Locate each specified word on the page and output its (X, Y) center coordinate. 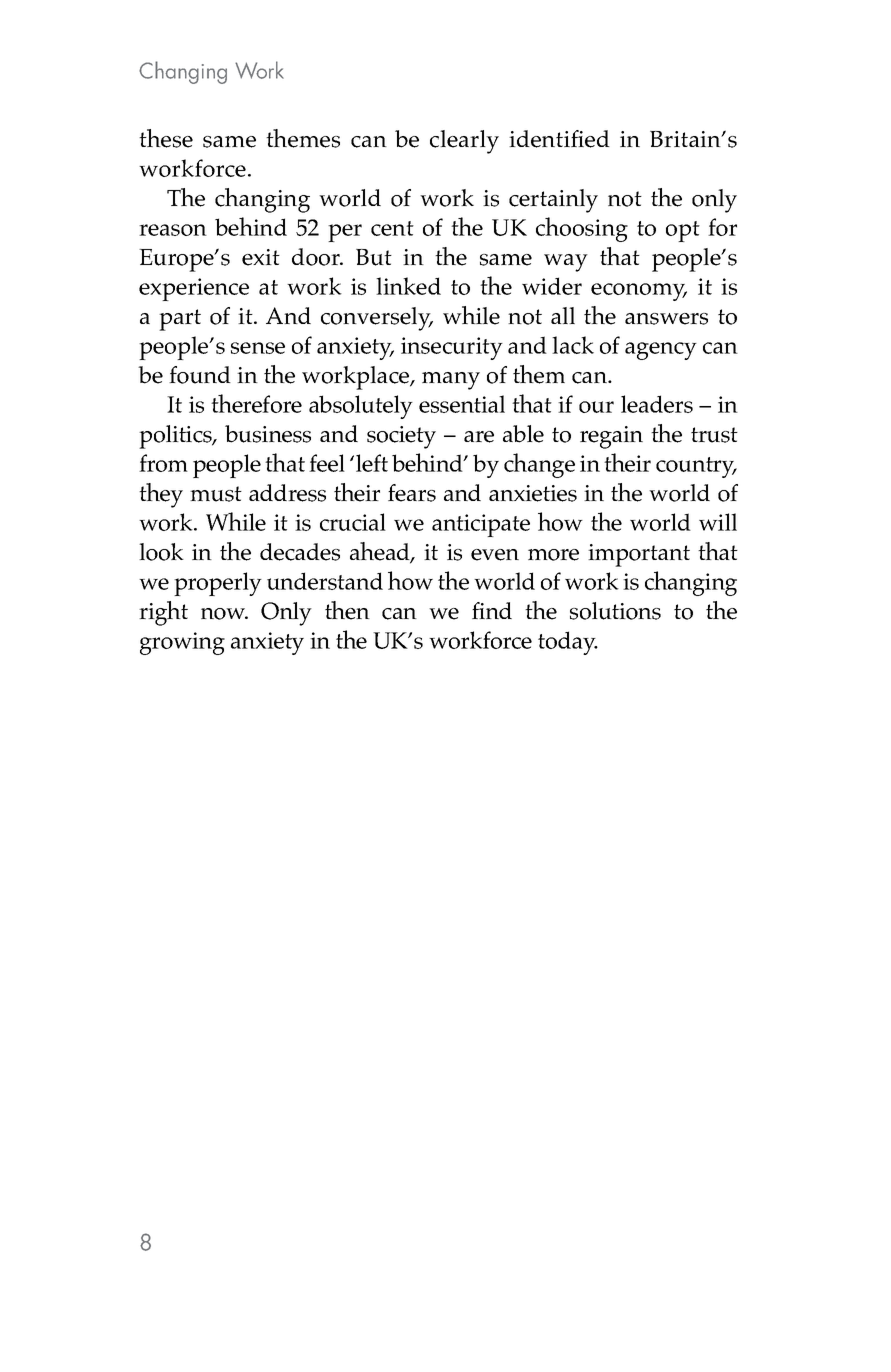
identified (559, 139)
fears (412, 493)
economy (639, 292)
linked (408, 286)
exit (261, 257)
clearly (464, 142)
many (451, 381)
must (216, 494)
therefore (256, 403)
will (718, 522)
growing (182, 643)
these (166, 138)
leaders (657, 404)
